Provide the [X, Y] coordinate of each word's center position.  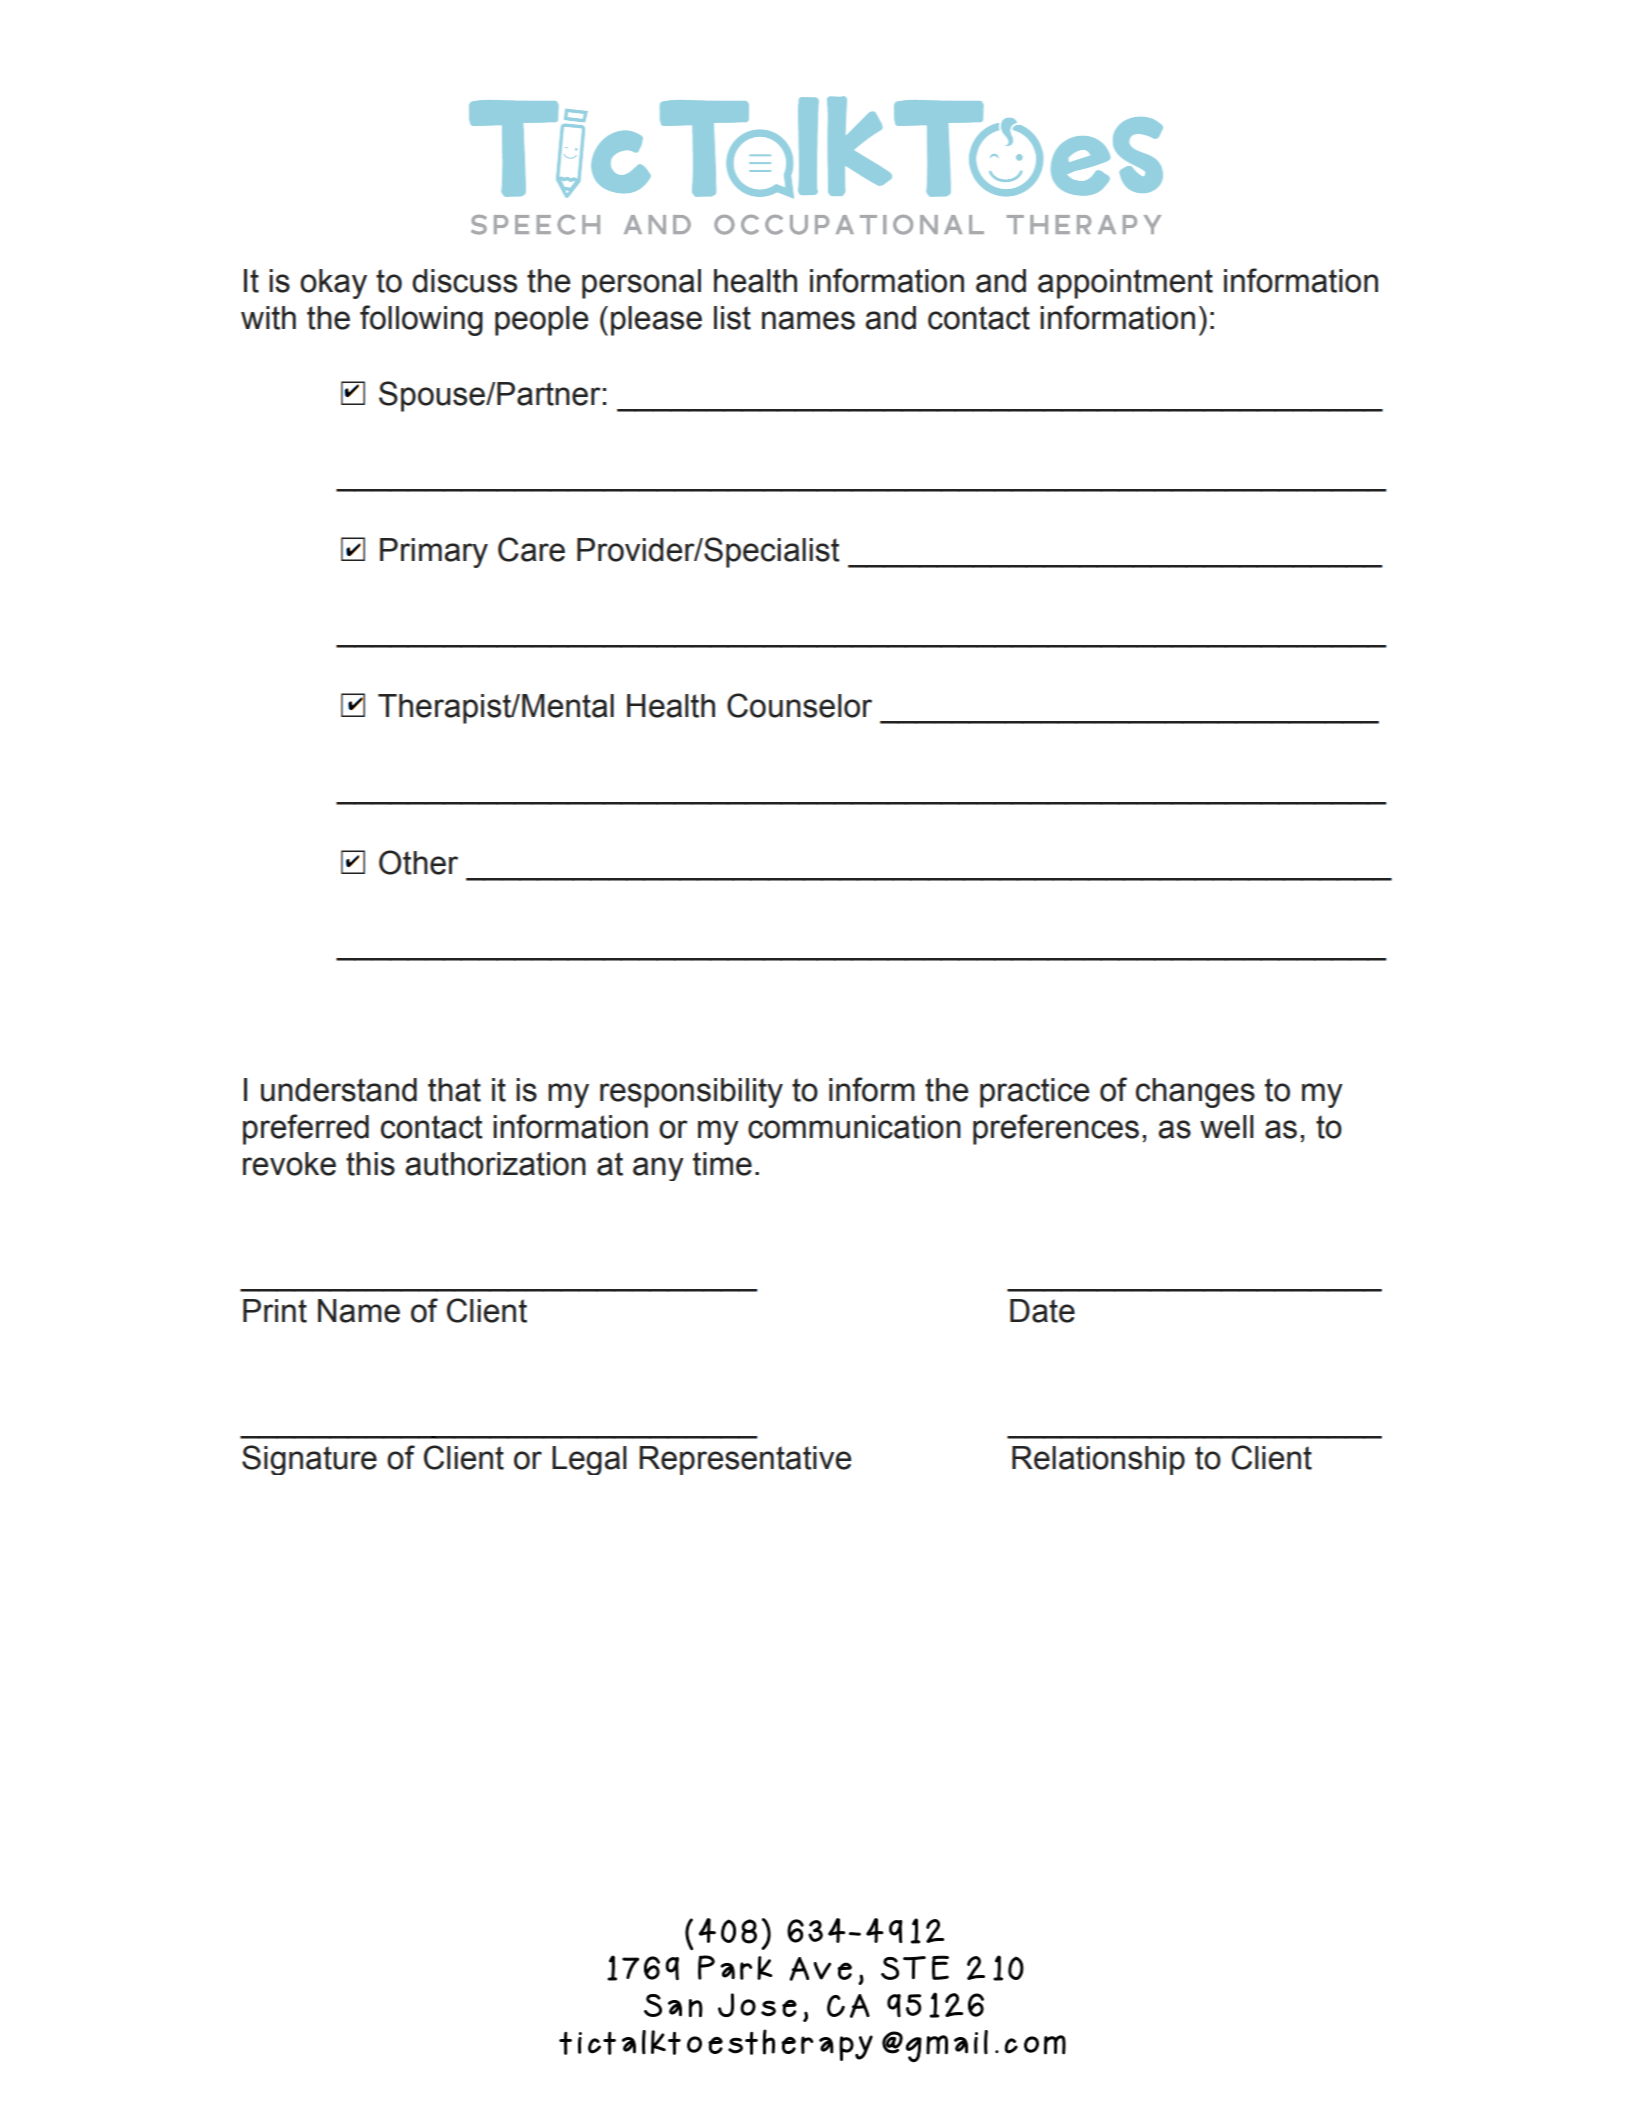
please [656, 321]
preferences [1056, 1129]
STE [915, 1967]
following [421, 320]
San [673, 2005]
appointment [1125, 284]
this [370, 1164]
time [722, 1164]
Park [735, 1967]
